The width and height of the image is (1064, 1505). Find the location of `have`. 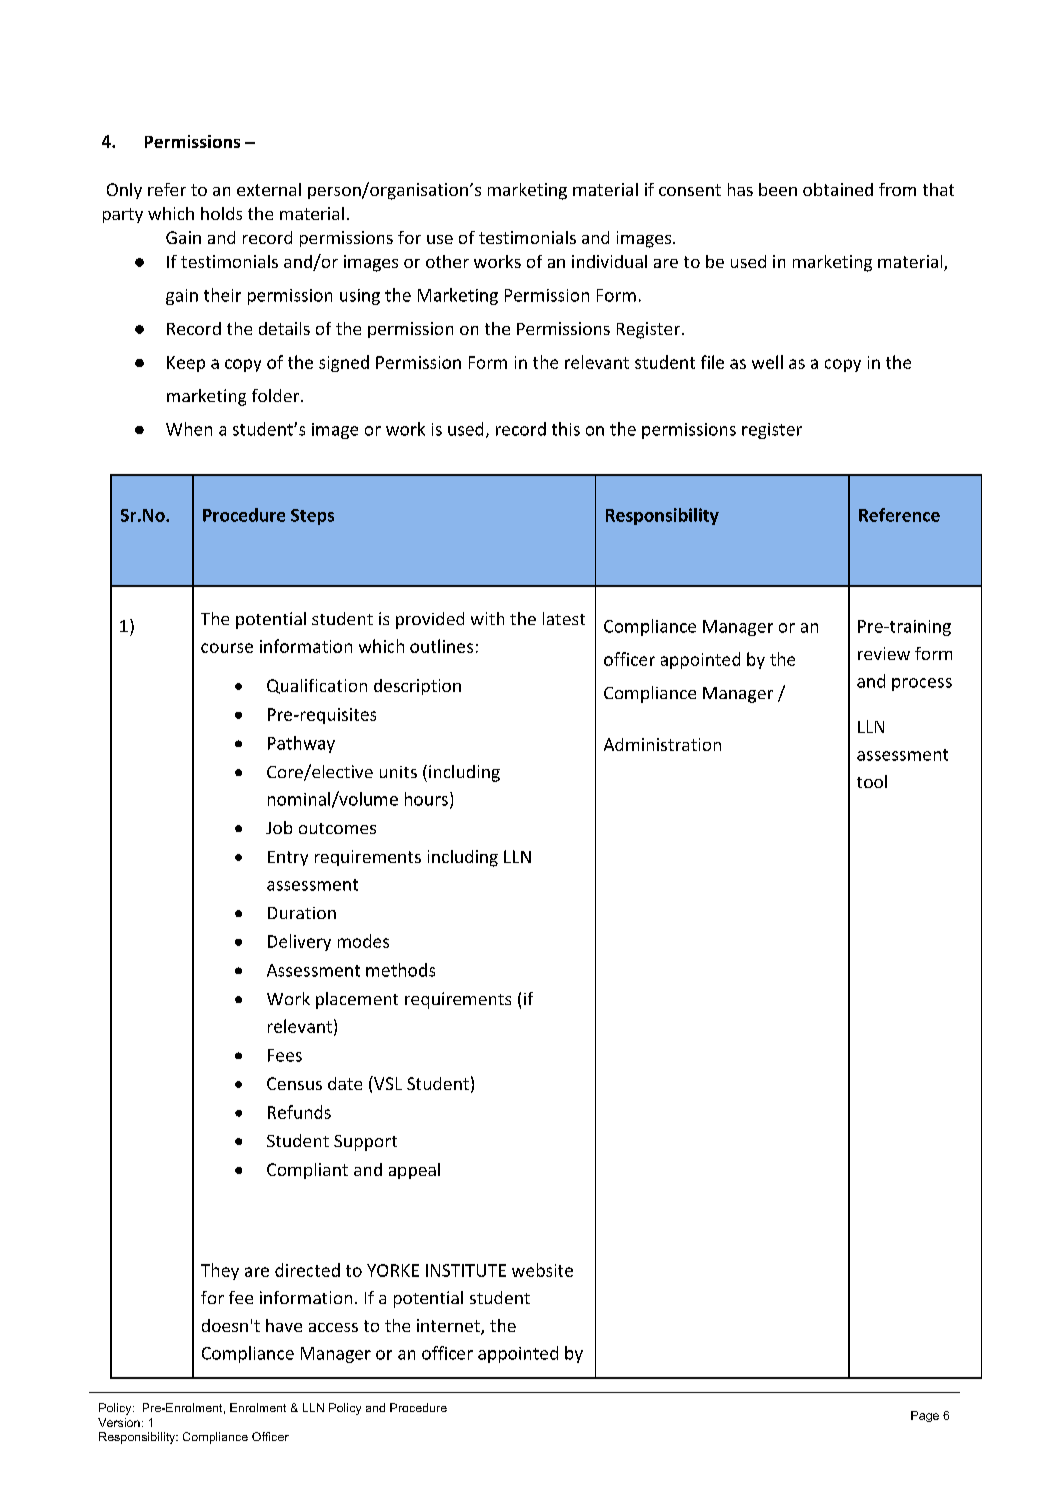

have is located at coordinates (284, 1325).
